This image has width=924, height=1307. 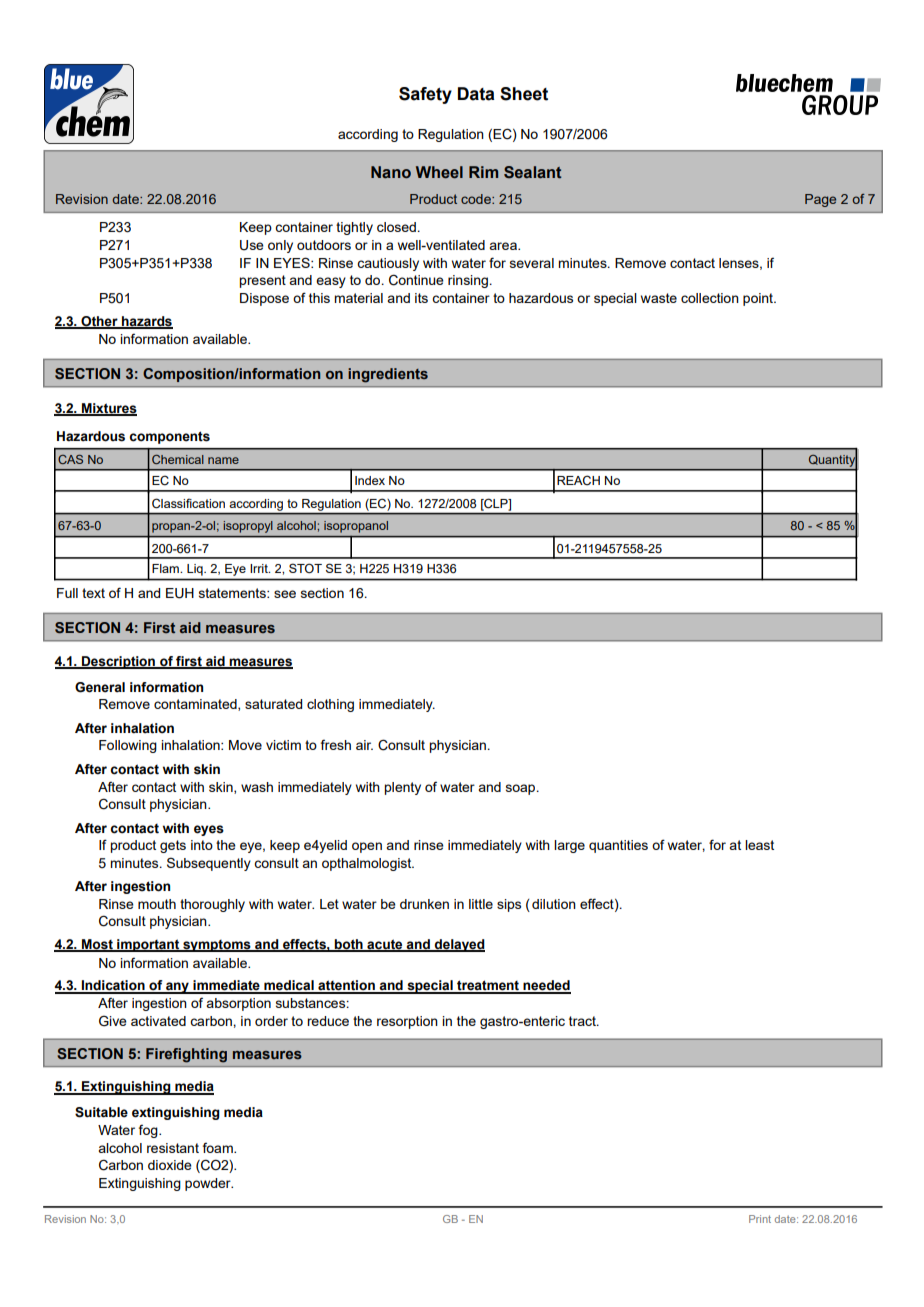 I want to click on least, so click(x=759, y=845).
